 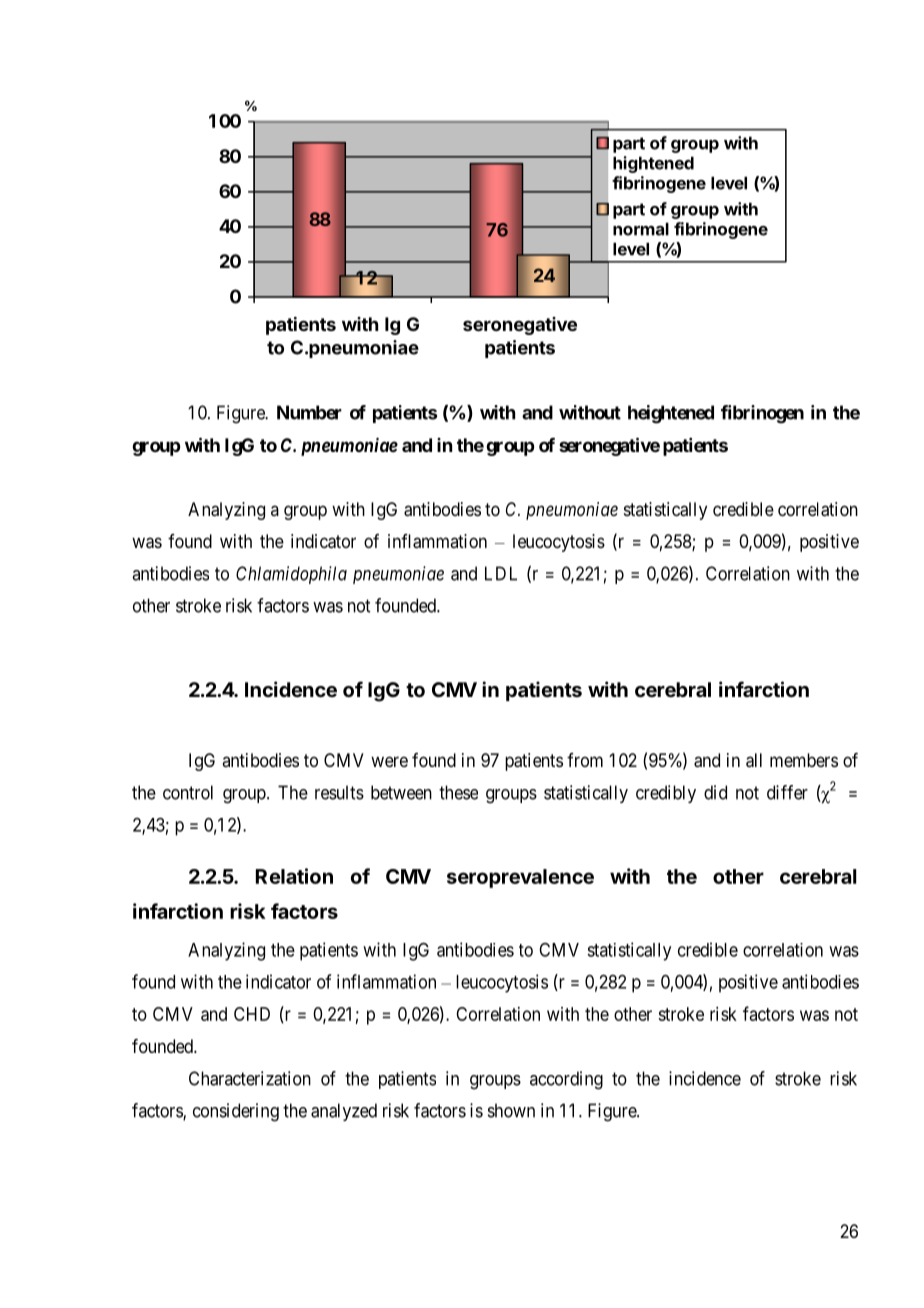 I want to click on Number, so click(x=309, y=412).
